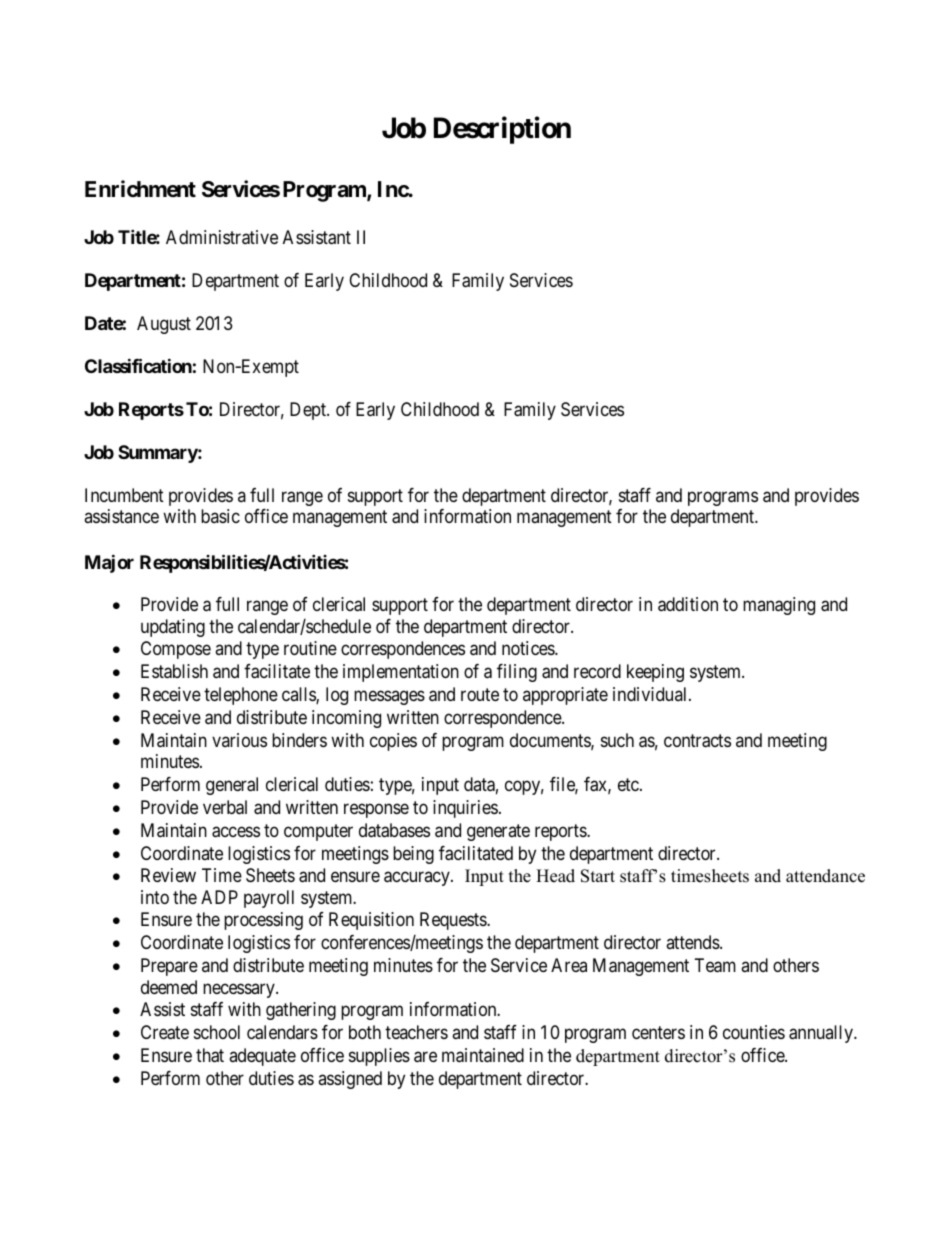 This image has height=1233, width=952. What do you see at coordinates (465, 809) in the image?
I see `inquiries` at bounding box center [465, 809].
